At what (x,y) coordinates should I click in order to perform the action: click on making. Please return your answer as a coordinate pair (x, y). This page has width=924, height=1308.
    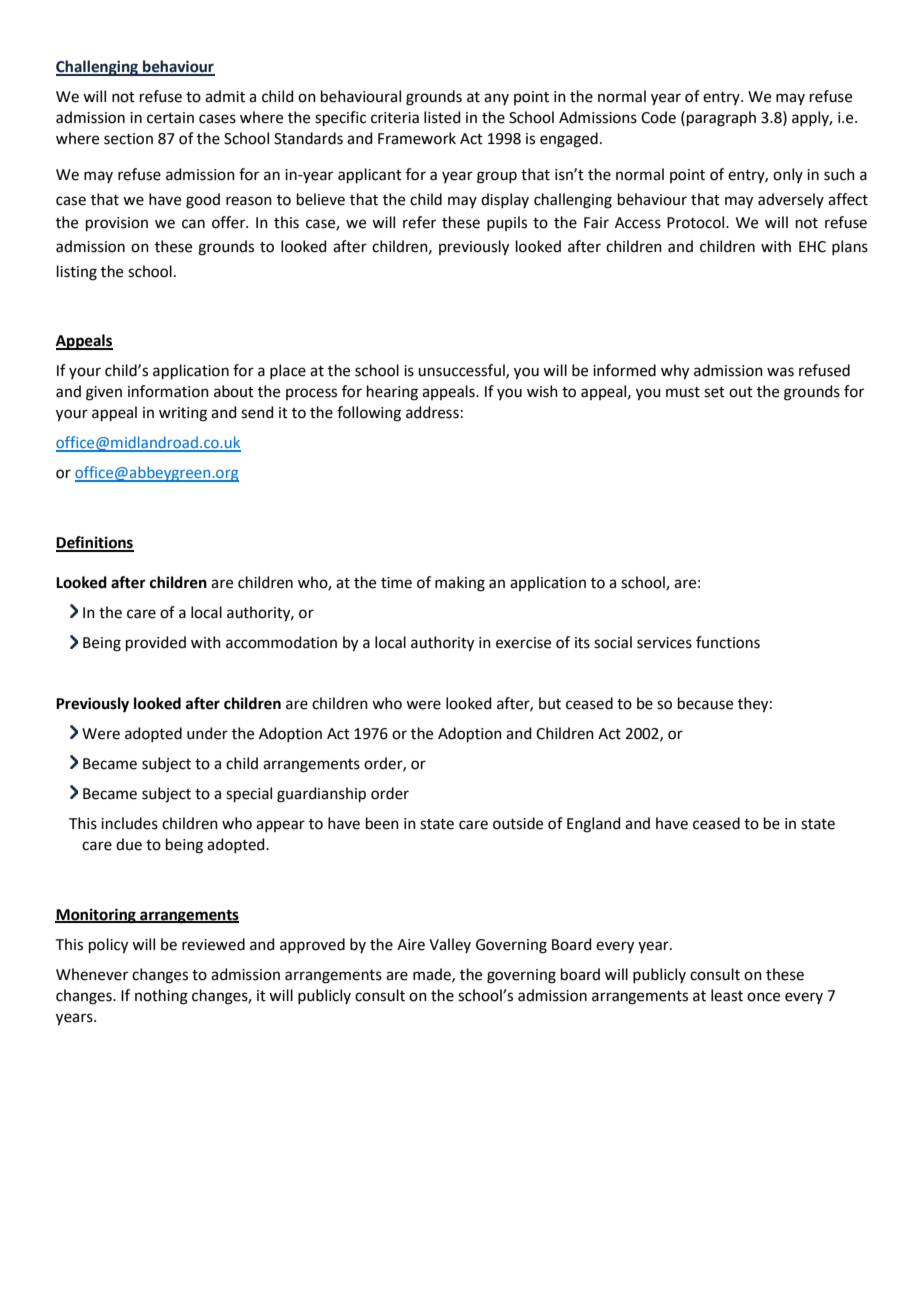
    Looking at the image, I should click on (460, 584).
